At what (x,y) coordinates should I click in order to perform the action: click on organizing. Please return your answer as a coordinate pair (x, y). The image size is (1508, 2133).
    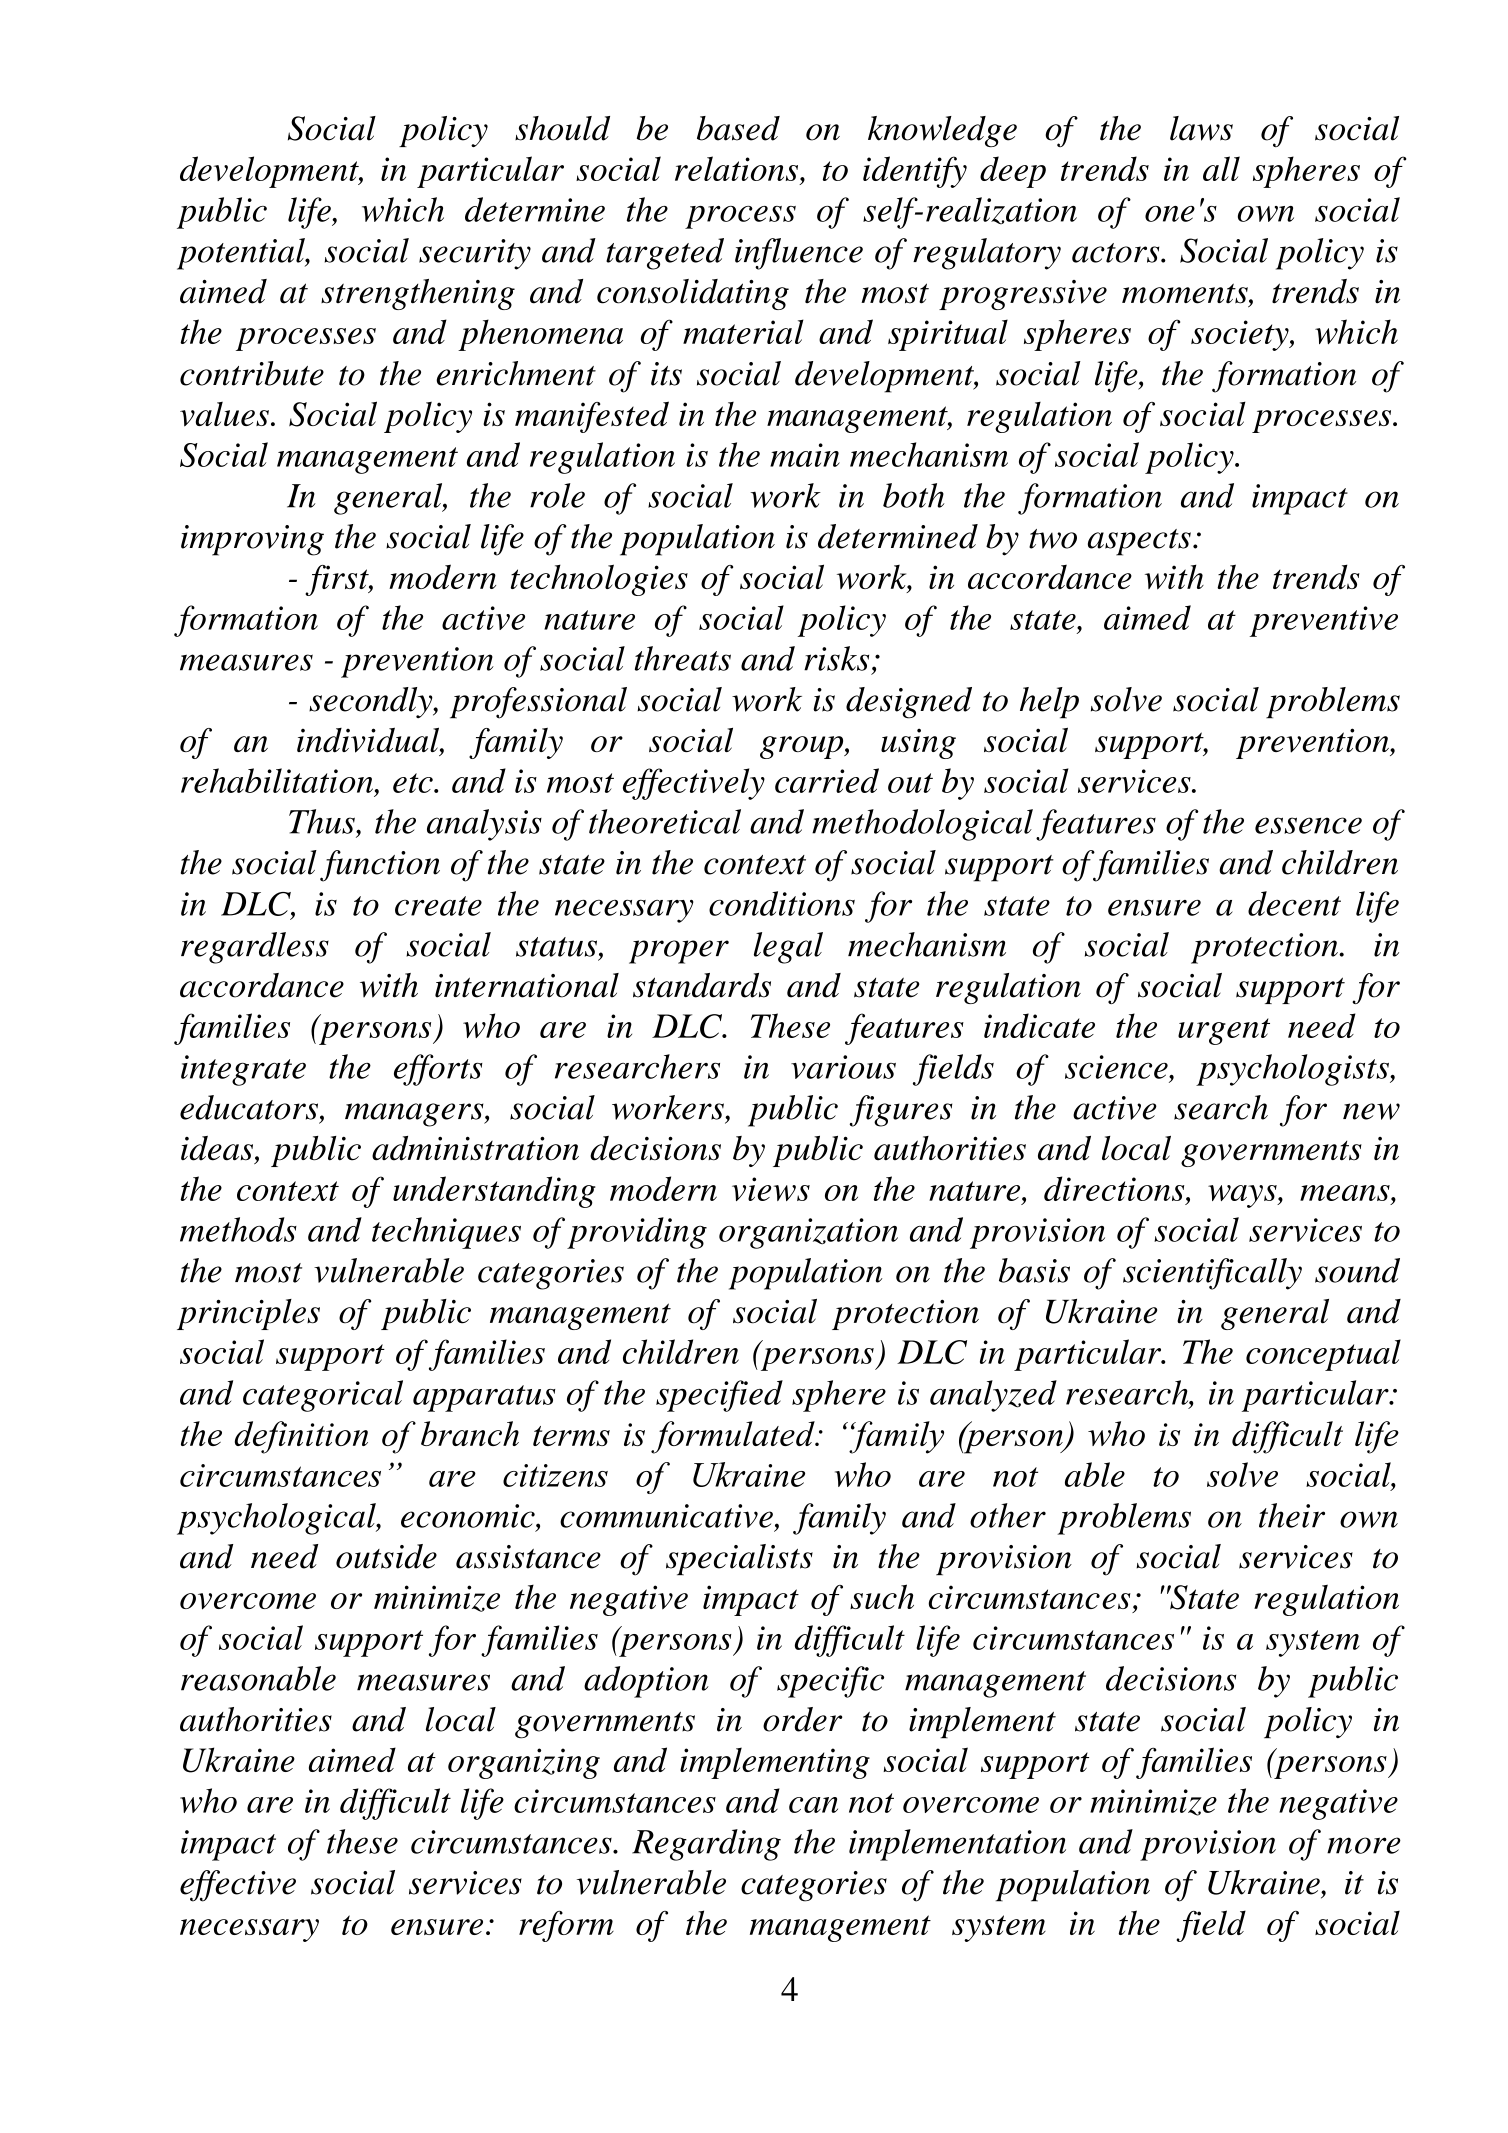
    Looking at the image, I should click on (524, 1763).
